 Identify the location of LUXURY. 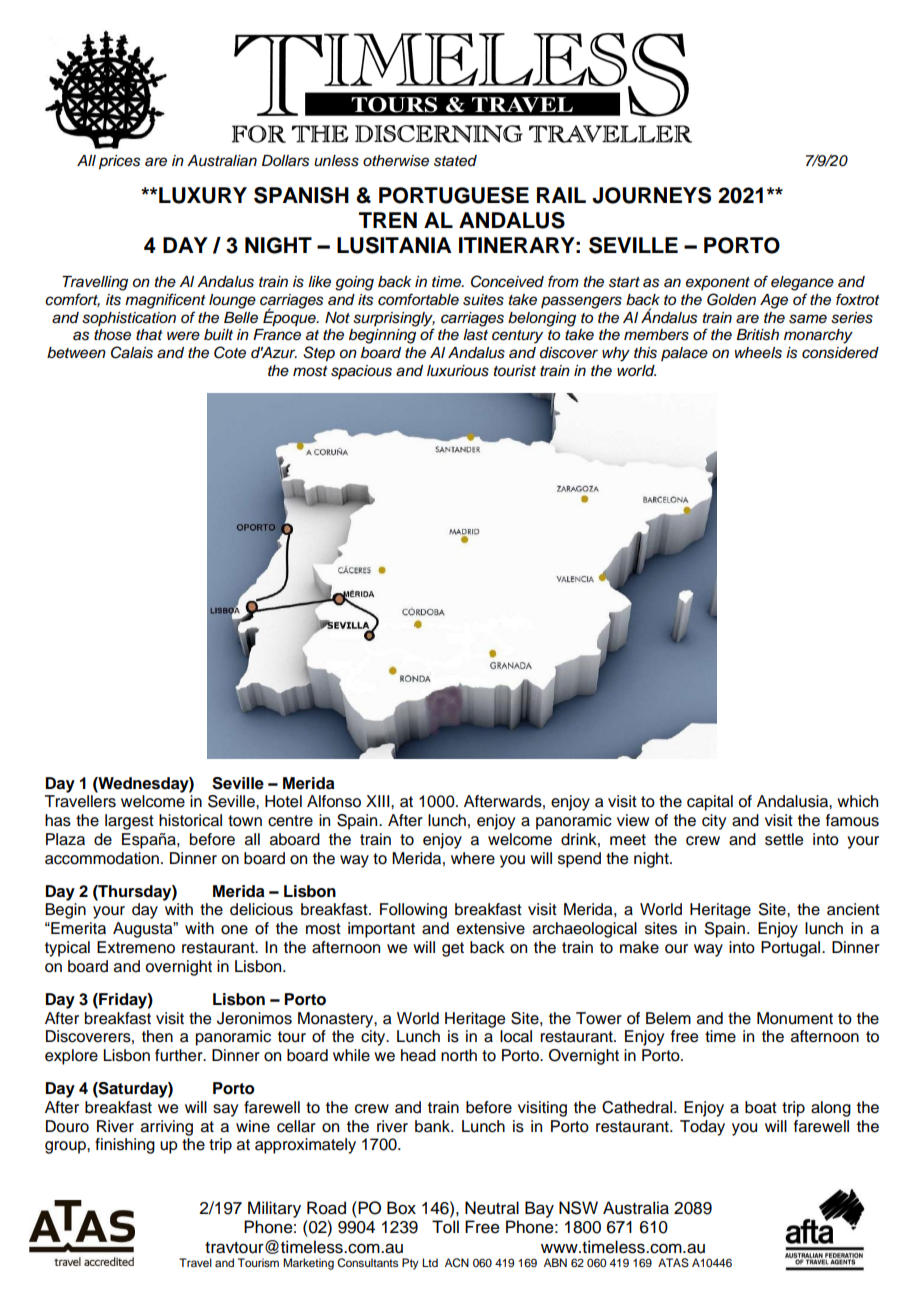
(202, 195).
